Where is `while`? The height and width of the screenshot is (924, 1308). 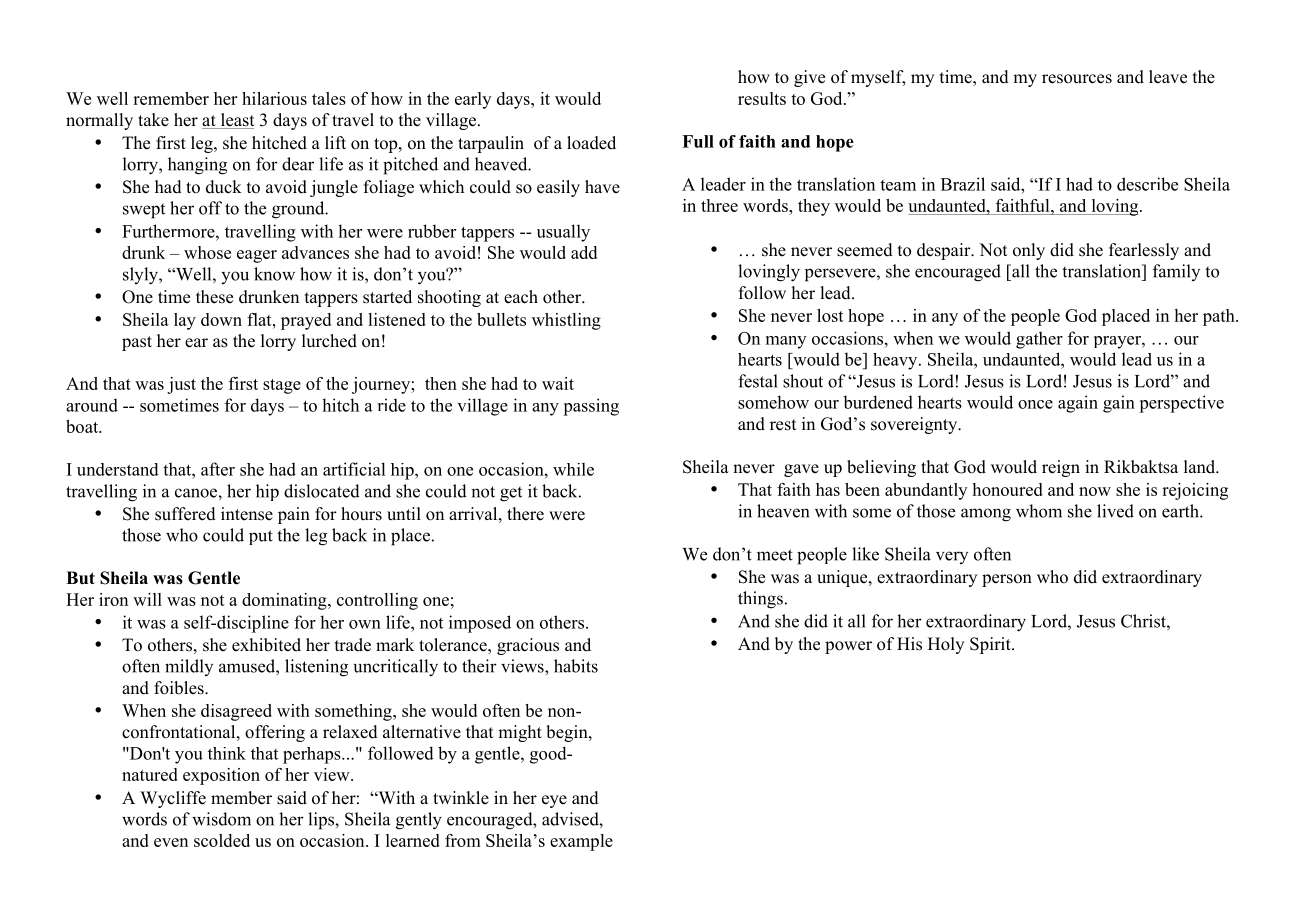
while is located at coordinates (573, 469).
